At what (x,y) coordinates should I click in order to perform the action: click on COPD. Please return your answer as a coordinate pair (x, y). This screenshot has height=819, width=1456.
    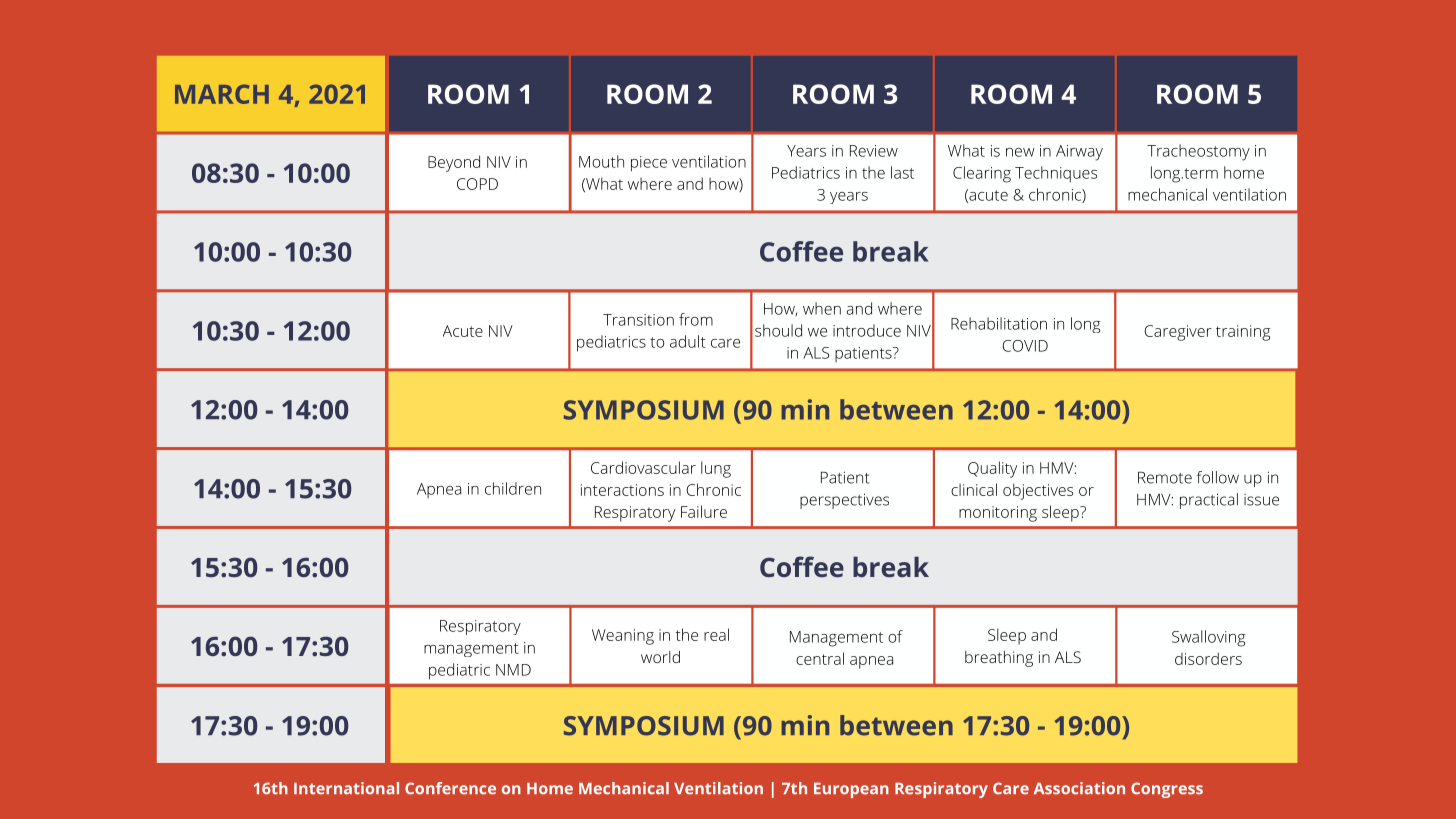
    Looking at the image, I should click on (477, 184).
